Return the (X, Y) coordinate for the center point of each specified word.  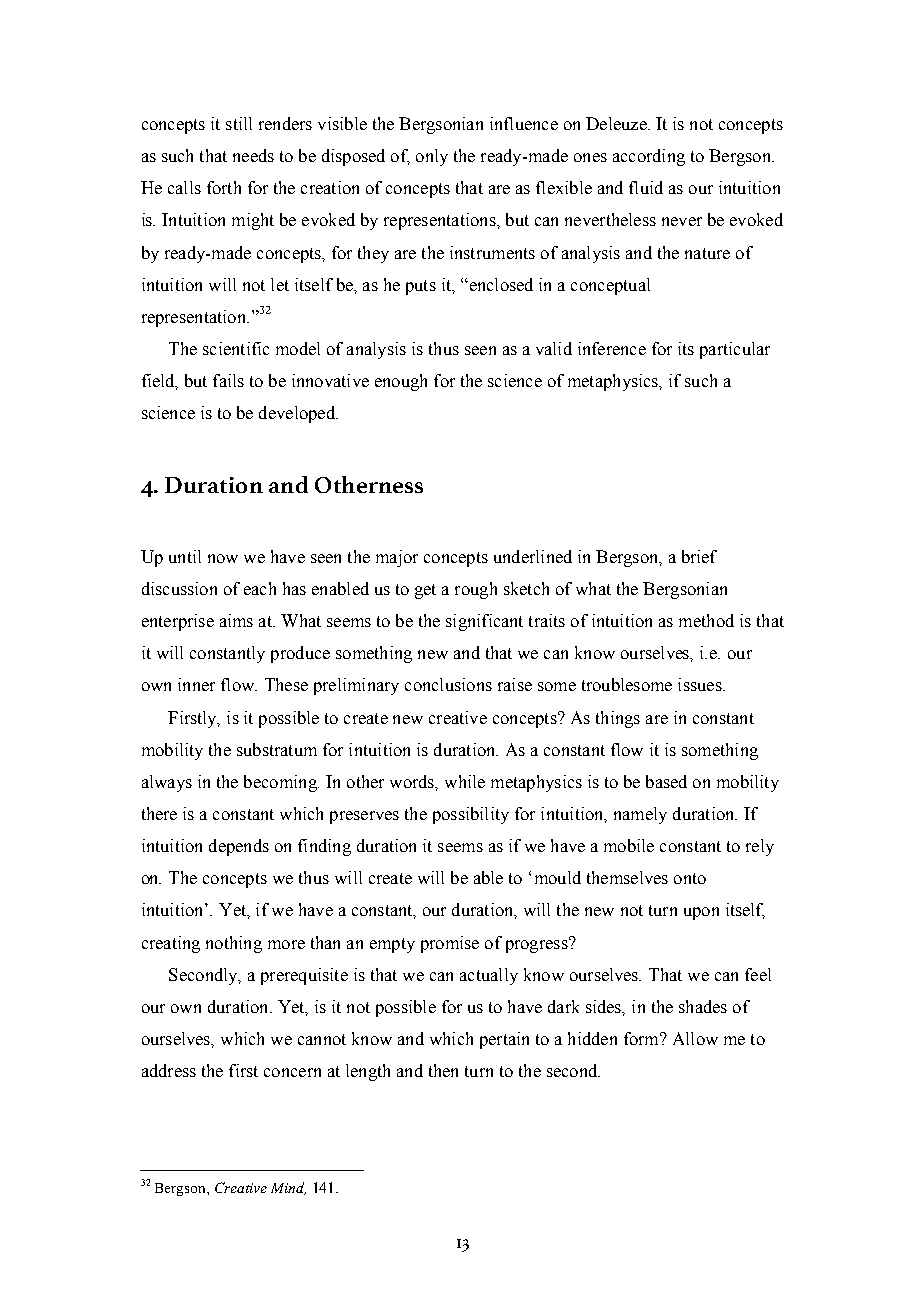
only (432, 157)
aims (236, 620)
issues (701, 684)
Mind (288, 1188)
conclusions (448, 684)
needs (253, 155)
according (649, 157)
